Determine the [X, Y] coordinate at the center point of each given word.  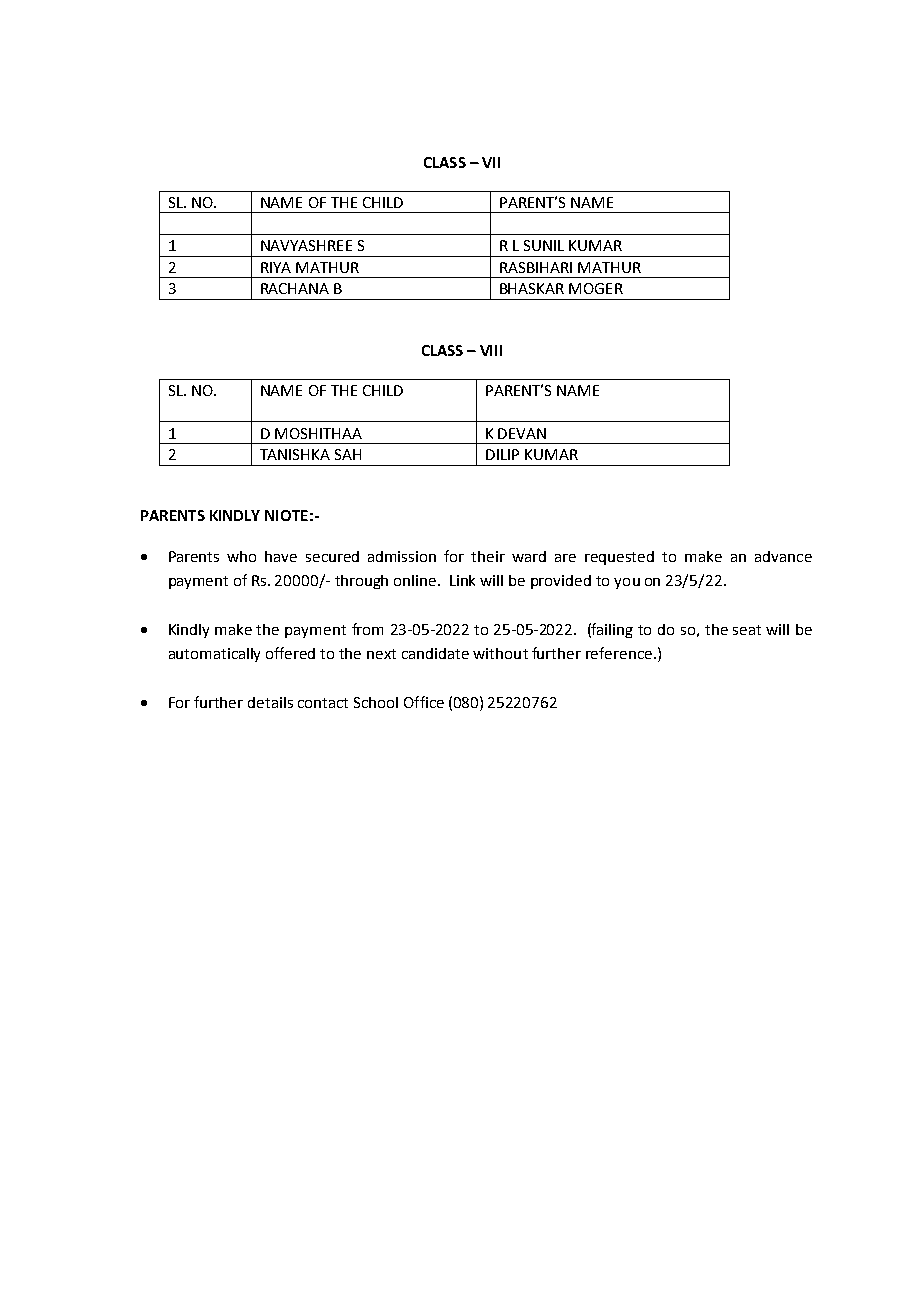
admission [402, 556]
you [627, 583]
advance [783, 556]
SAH [348, 454]
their [488, 556]
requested [619, 558]
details [270, 702]
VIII [491, 350]
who [241, 556]
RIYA [276, 267]
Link [462, 580]
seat [747, 630]
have [281, 556]
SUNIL [544, 245]
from [367, 629]
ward [529, 556]
